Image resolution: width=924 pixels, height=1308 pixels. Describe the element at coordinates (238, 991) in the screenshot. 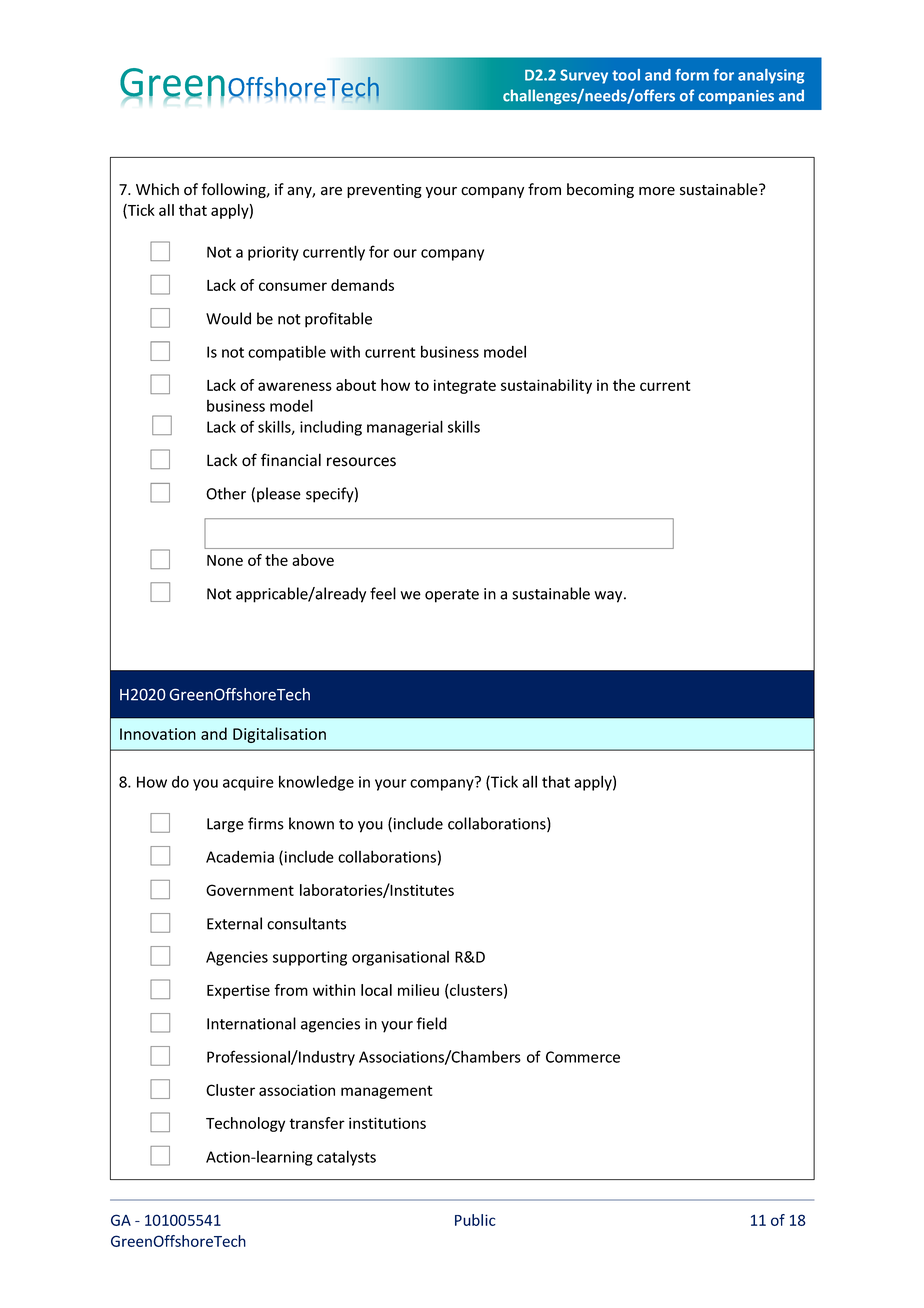

I see `Expertise` at that location.
